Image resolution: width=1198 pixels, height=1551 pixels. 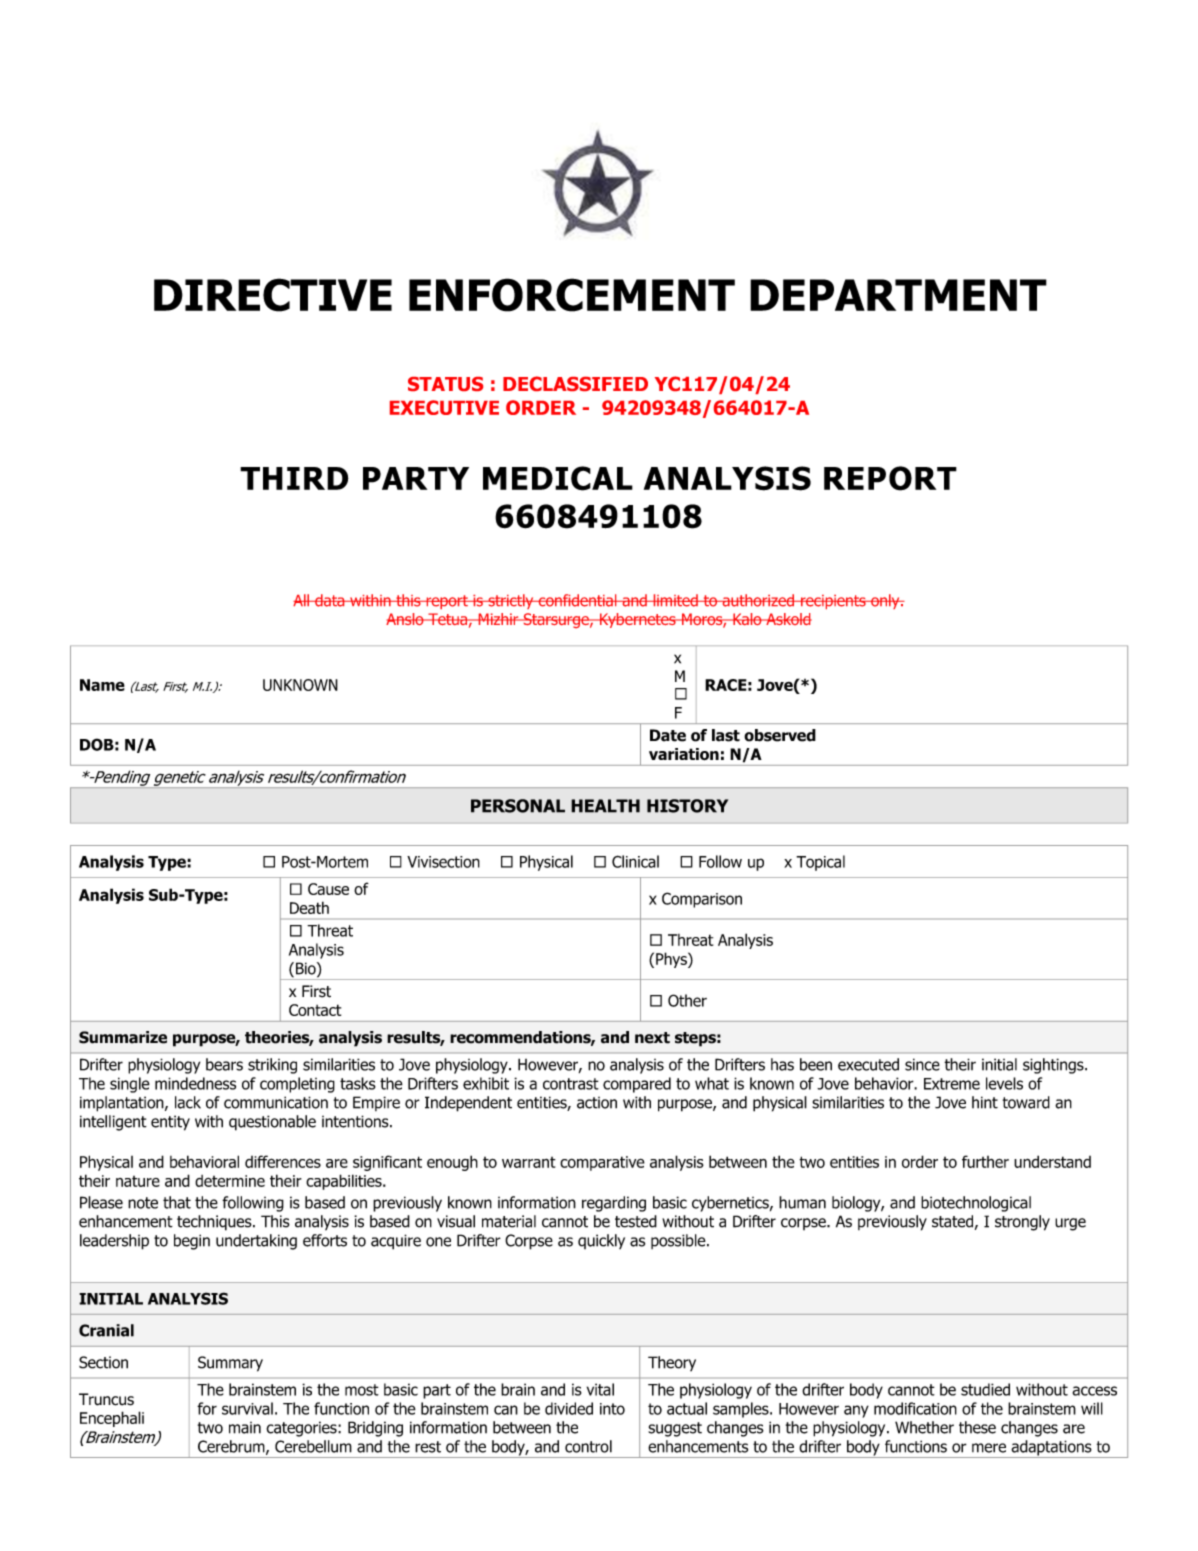 I want to click on HEALTH, so click(x=605, y=806).
